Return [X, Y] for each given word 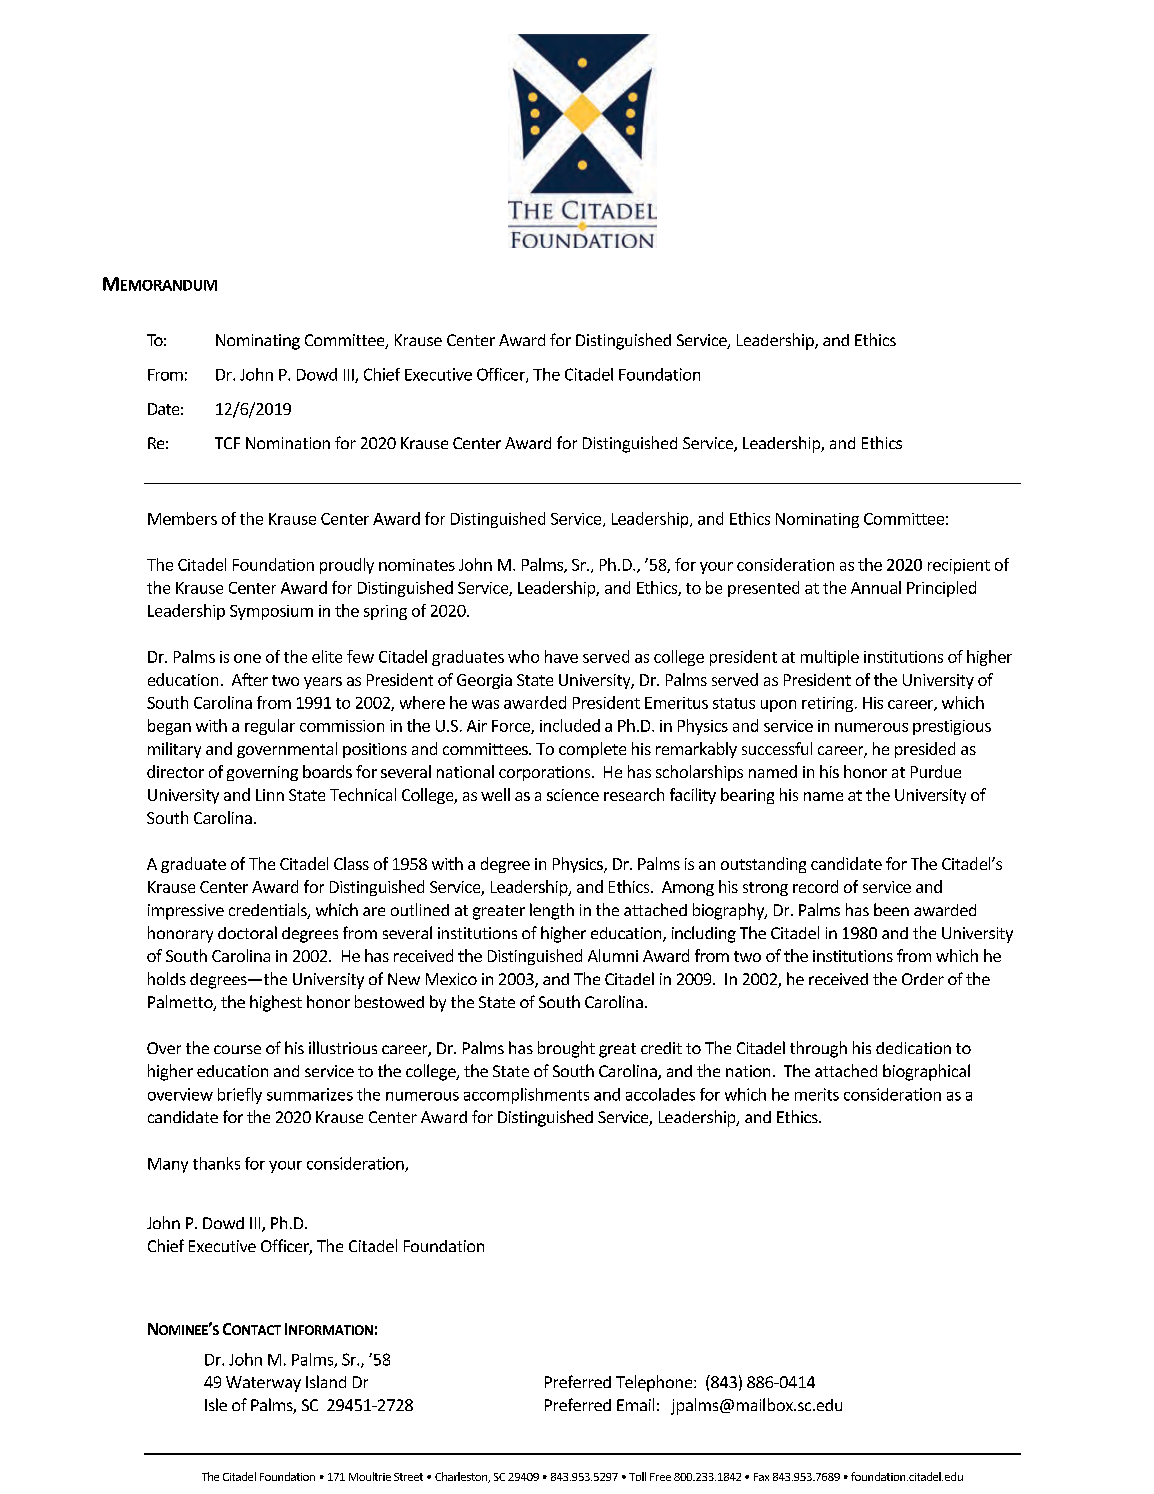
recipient [959, 566]
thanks [216, 1163]
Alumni [613, 955]
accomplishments [526, 1096]
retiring [829, 704]
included [570, 725]
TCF [227, 443]
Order [923, 979]
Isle [216, 1404]
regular [270, 727]
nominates [417, 565]
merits [817, 1094]
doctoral [247, 932]
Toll [637, 1476]
